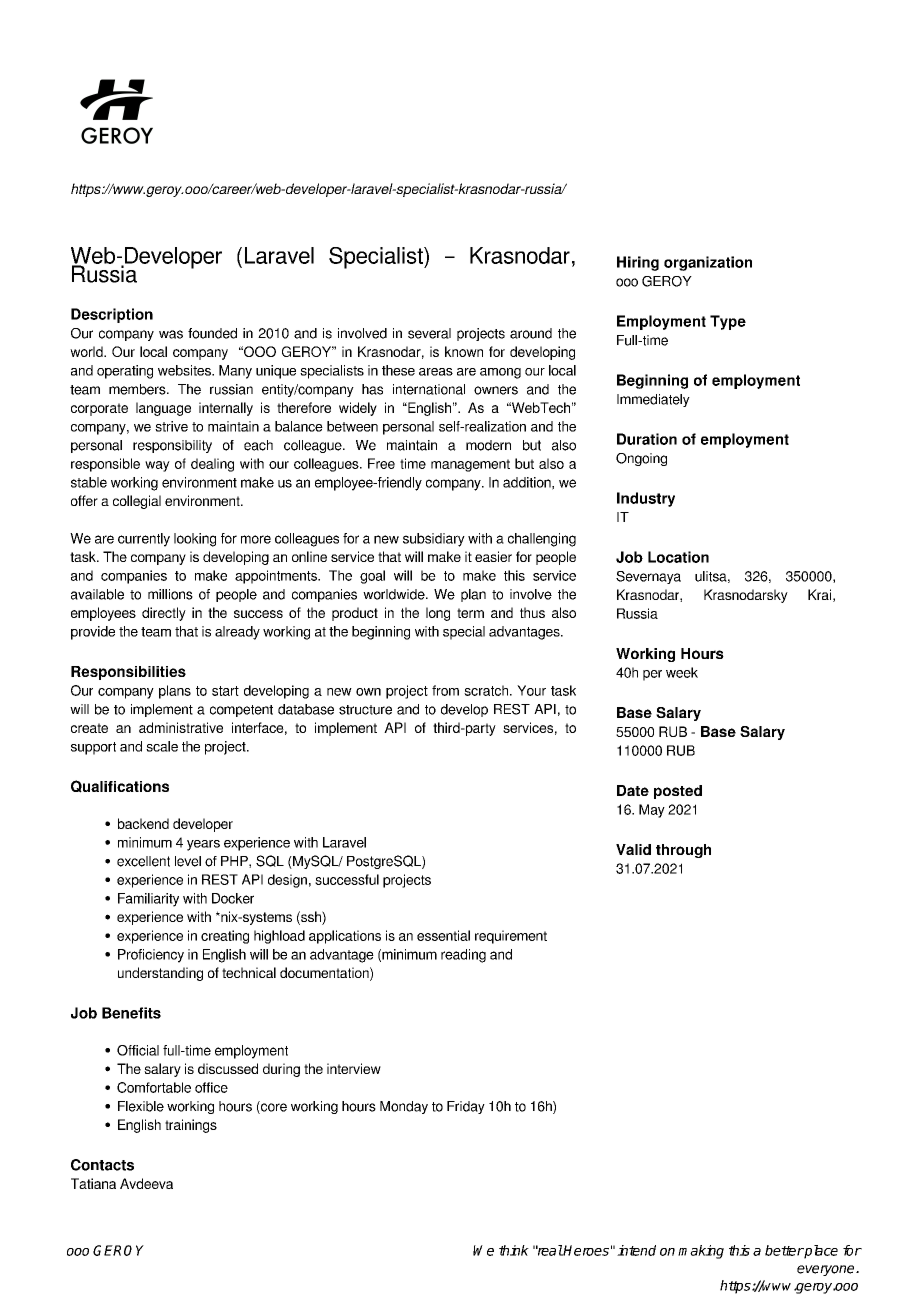 The image size is (924, 1308). What do you see at coordinates (131, 1013) in the screenshot?
I see `Benefits` at bounding box center [131, 1013].
